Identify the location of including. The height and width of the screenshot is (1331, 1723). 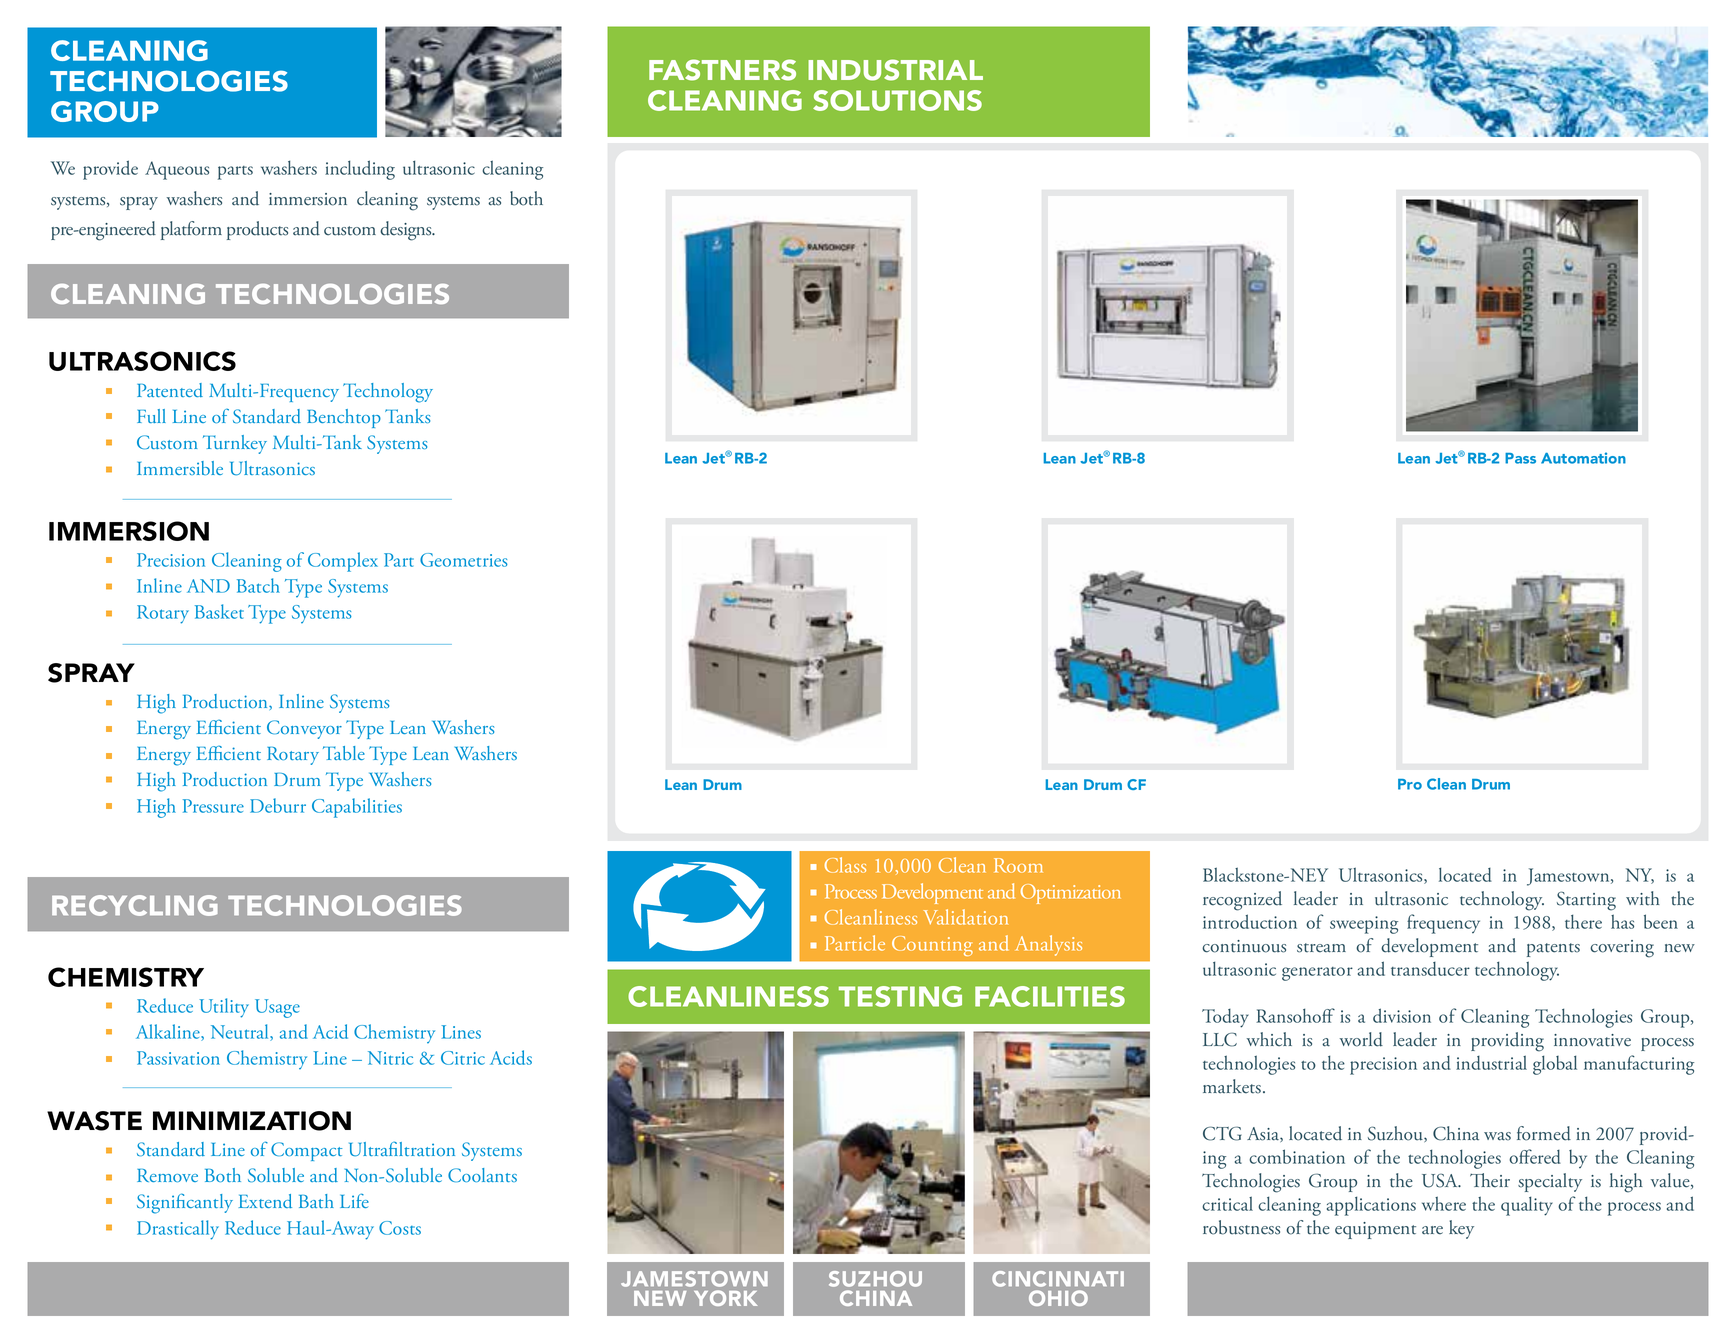
(360, 170).
